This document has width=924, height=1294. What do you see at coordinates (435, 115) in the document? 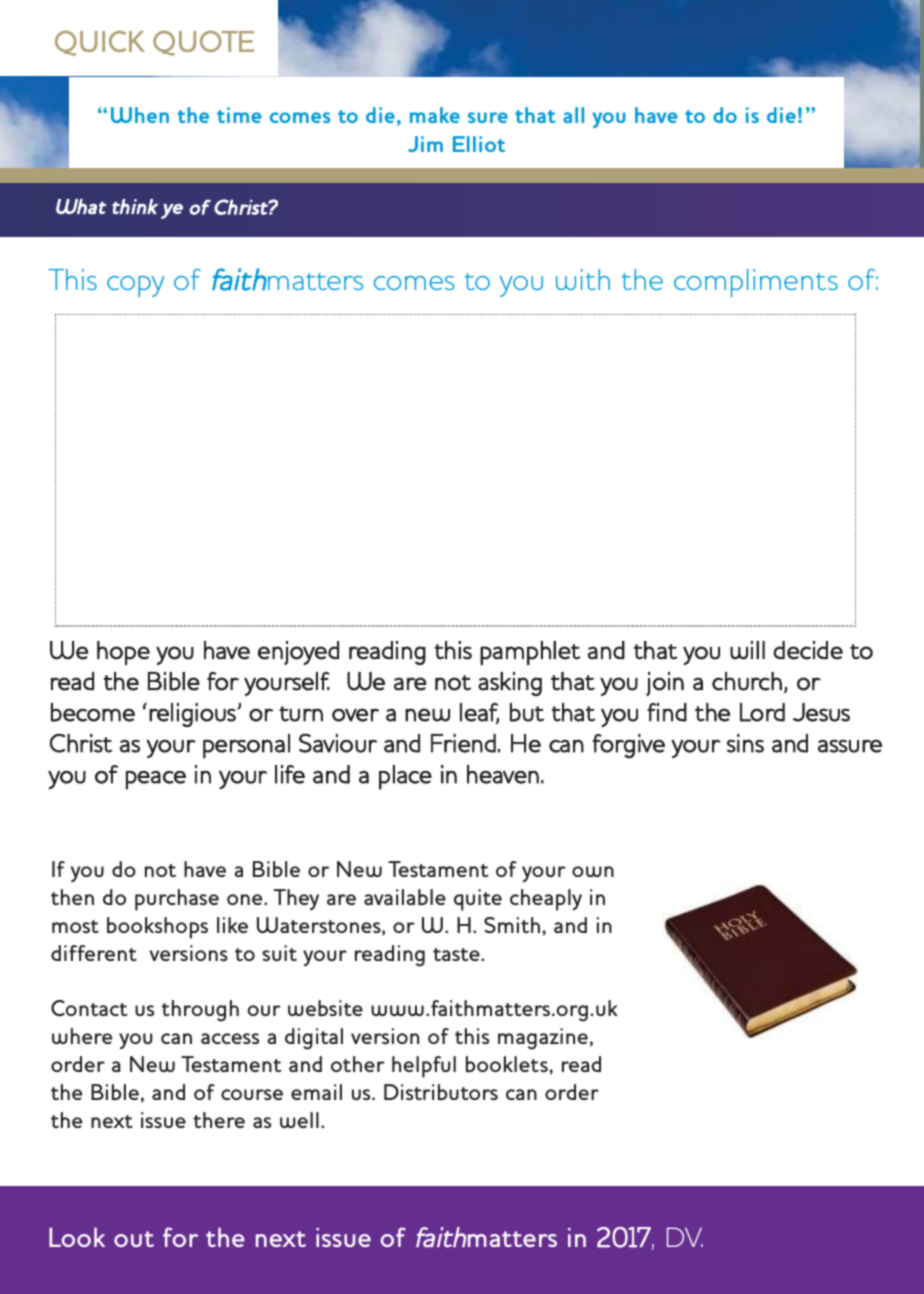
I see `make` at bounding box center [435, 115].
